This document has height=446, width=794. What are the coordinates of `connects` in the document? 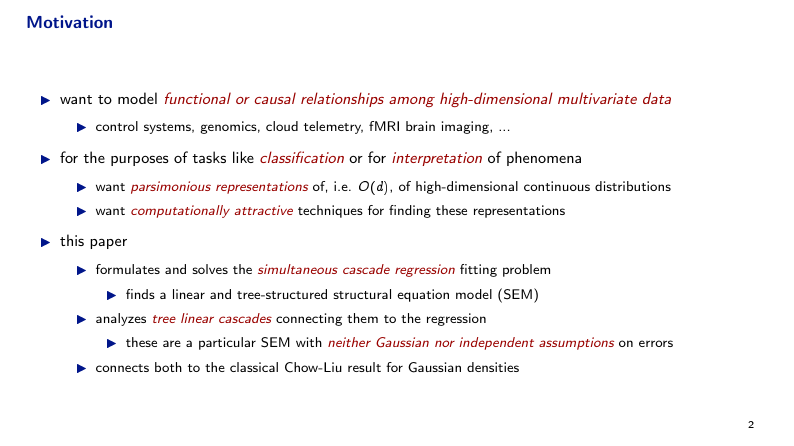 It's located at (122, 368).
